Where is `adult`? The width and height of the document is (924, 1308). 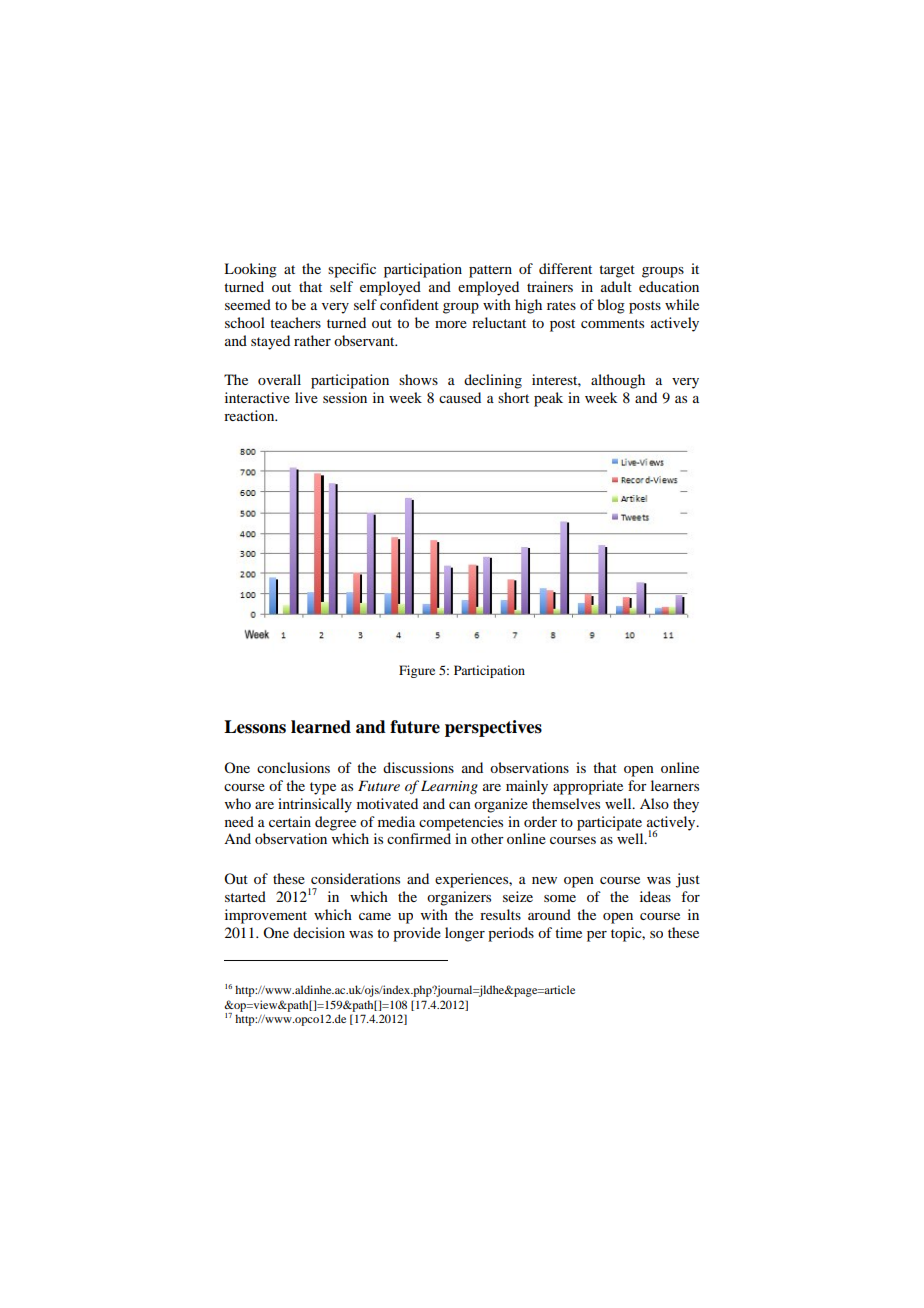
adult is located at coordinates (616, 286).
